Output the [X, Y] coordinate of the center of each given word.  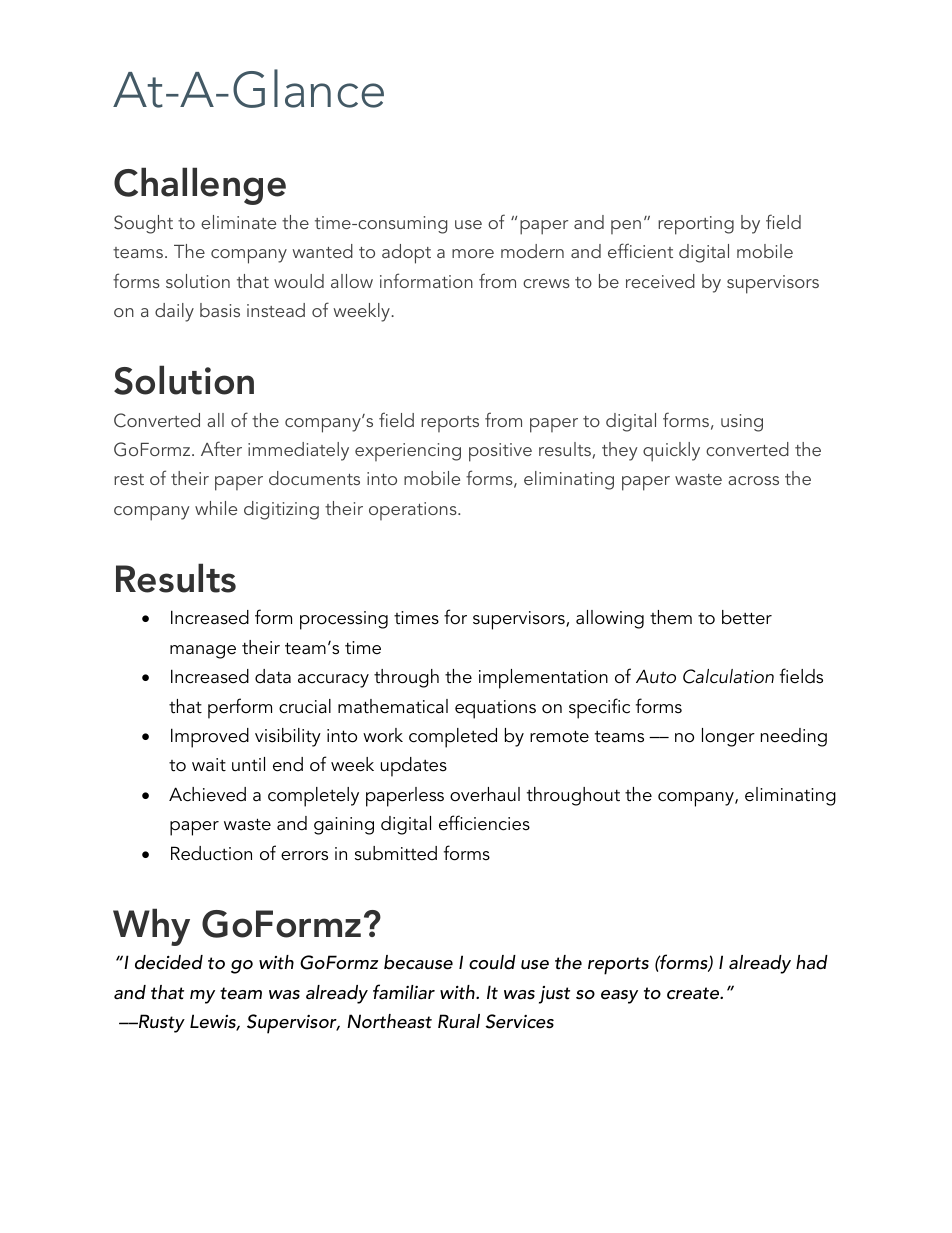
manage [203, 652]
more [473, 253]
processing [344, 620]
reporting [696, 225]
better [747, 617]
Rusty [161, 1023]
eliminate [238, 222]
